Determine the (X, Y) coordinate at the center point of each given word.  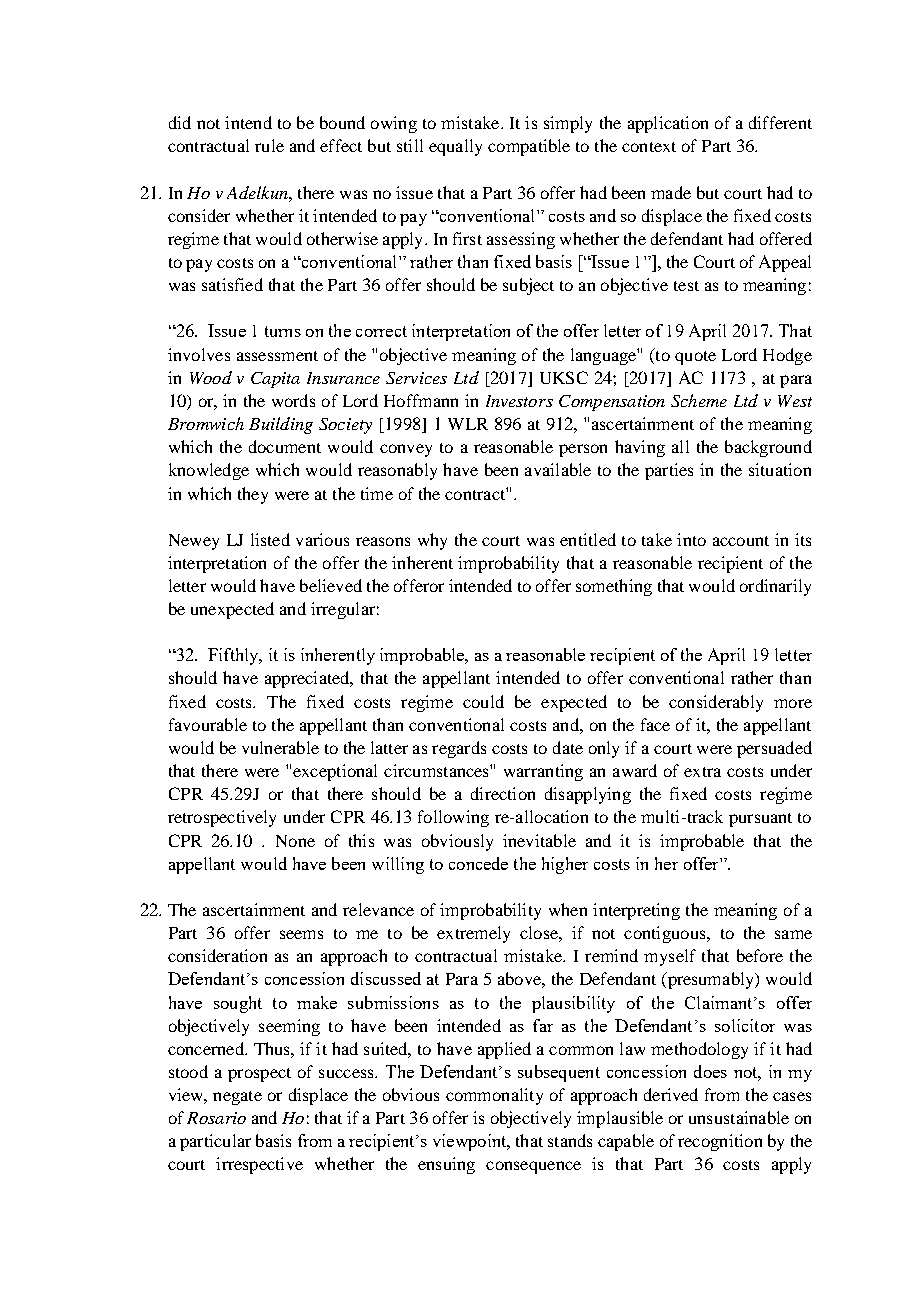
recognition (720, 1142)
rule (269, 145)
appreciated (308, 679)
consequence (533, 1167)
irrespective (259, 1165)
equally (455, 147)
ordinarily (775, 587)
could (483, 701)
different (780, 122)
